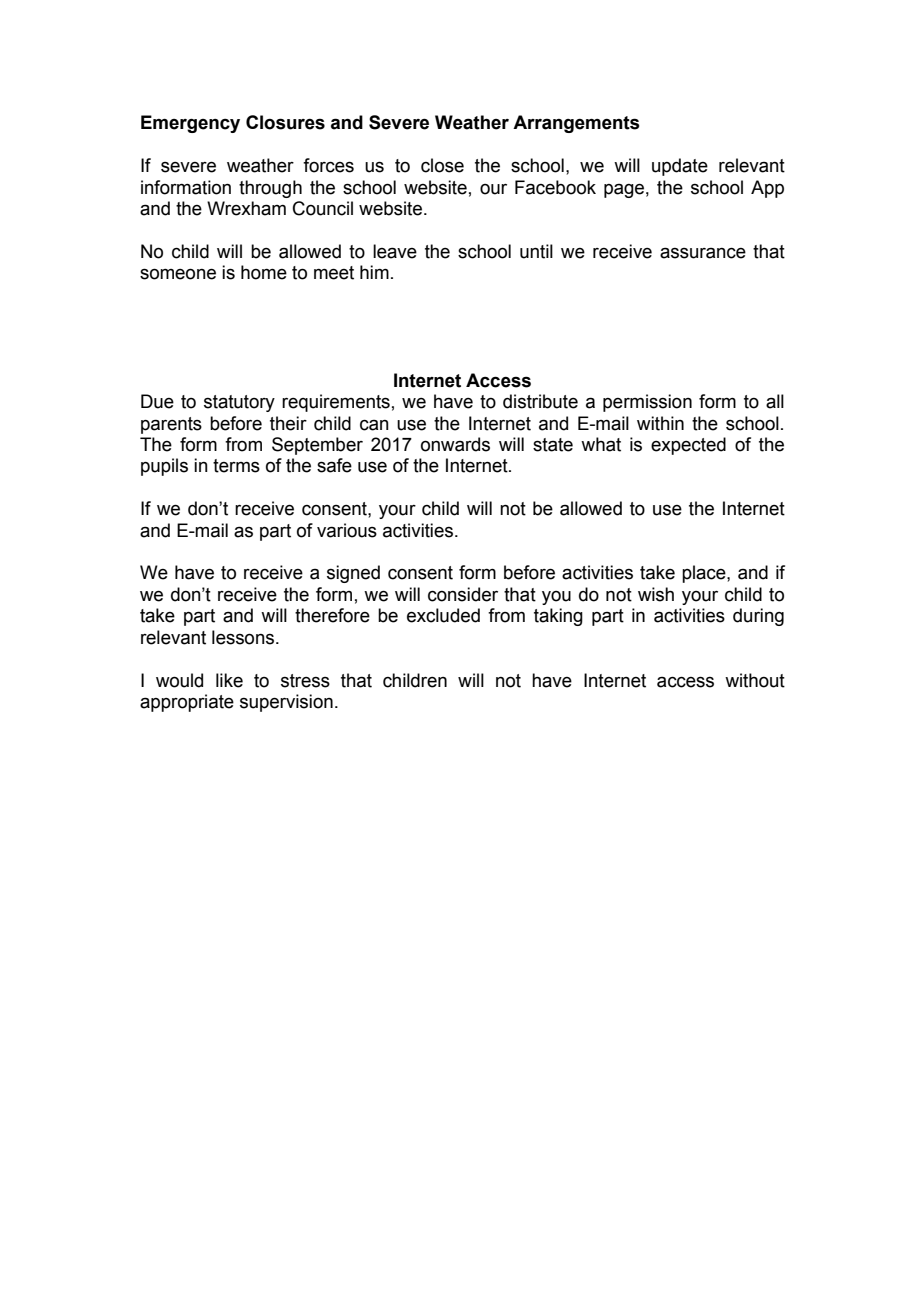 The width and height of the page is (924, 1308). Describe the element at coordinates (374, 272) in the page. I see `him` at that location.
